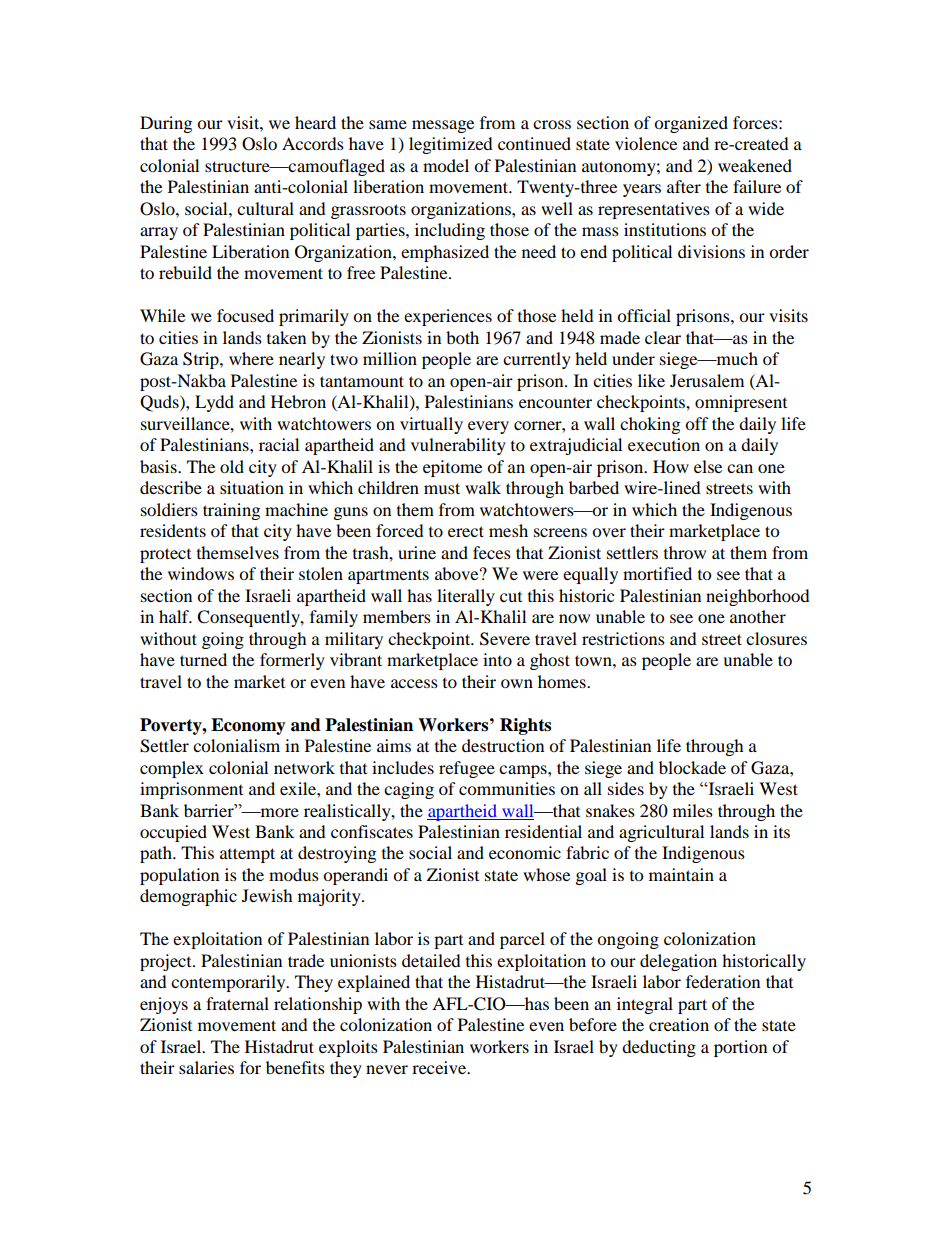  What do you see at coordinates (166, 124) in the screenshot?
I see `During` at bounding box center [166, 124].
